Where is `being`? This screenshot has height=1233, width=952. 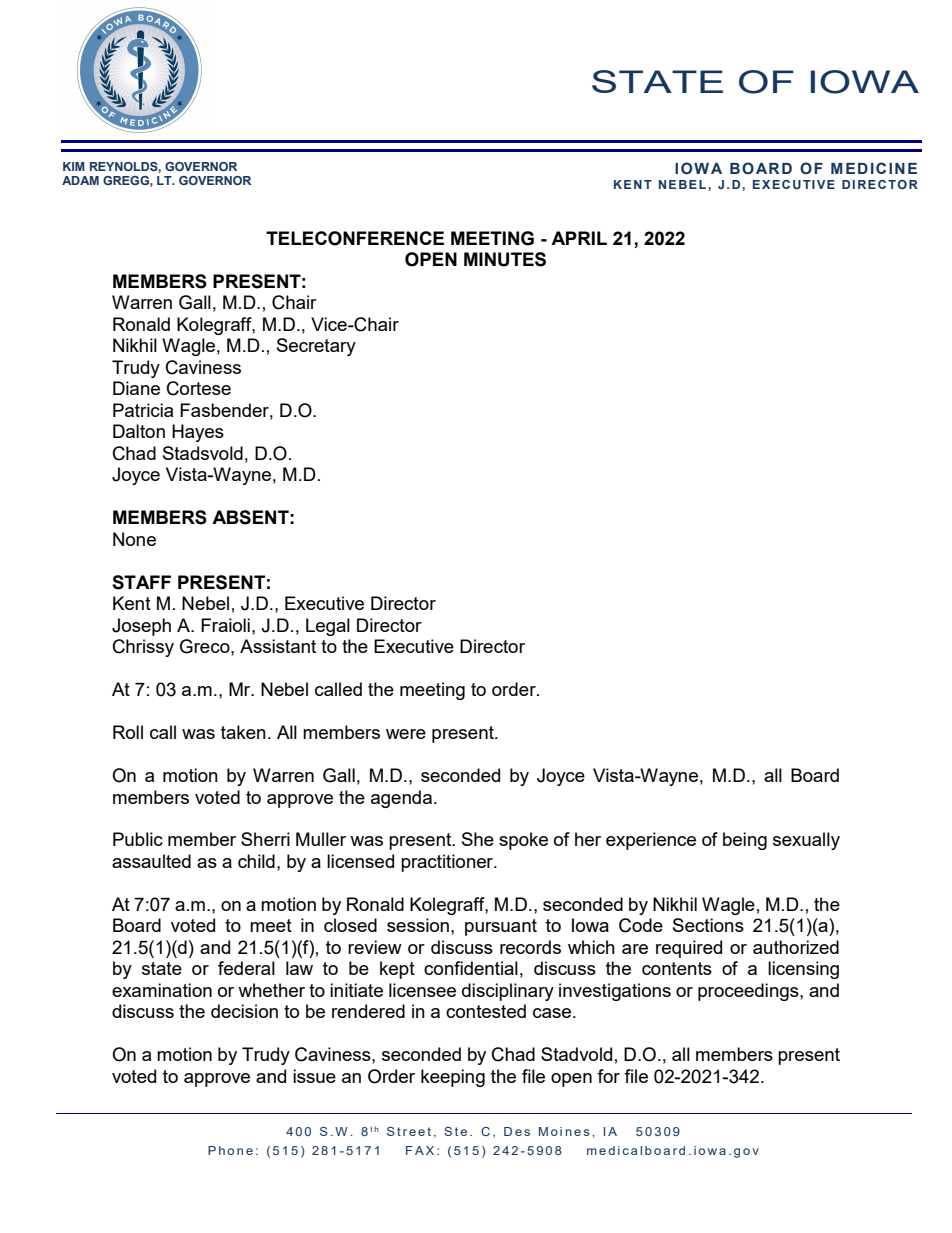
being is located at coordinates (745, 841).
